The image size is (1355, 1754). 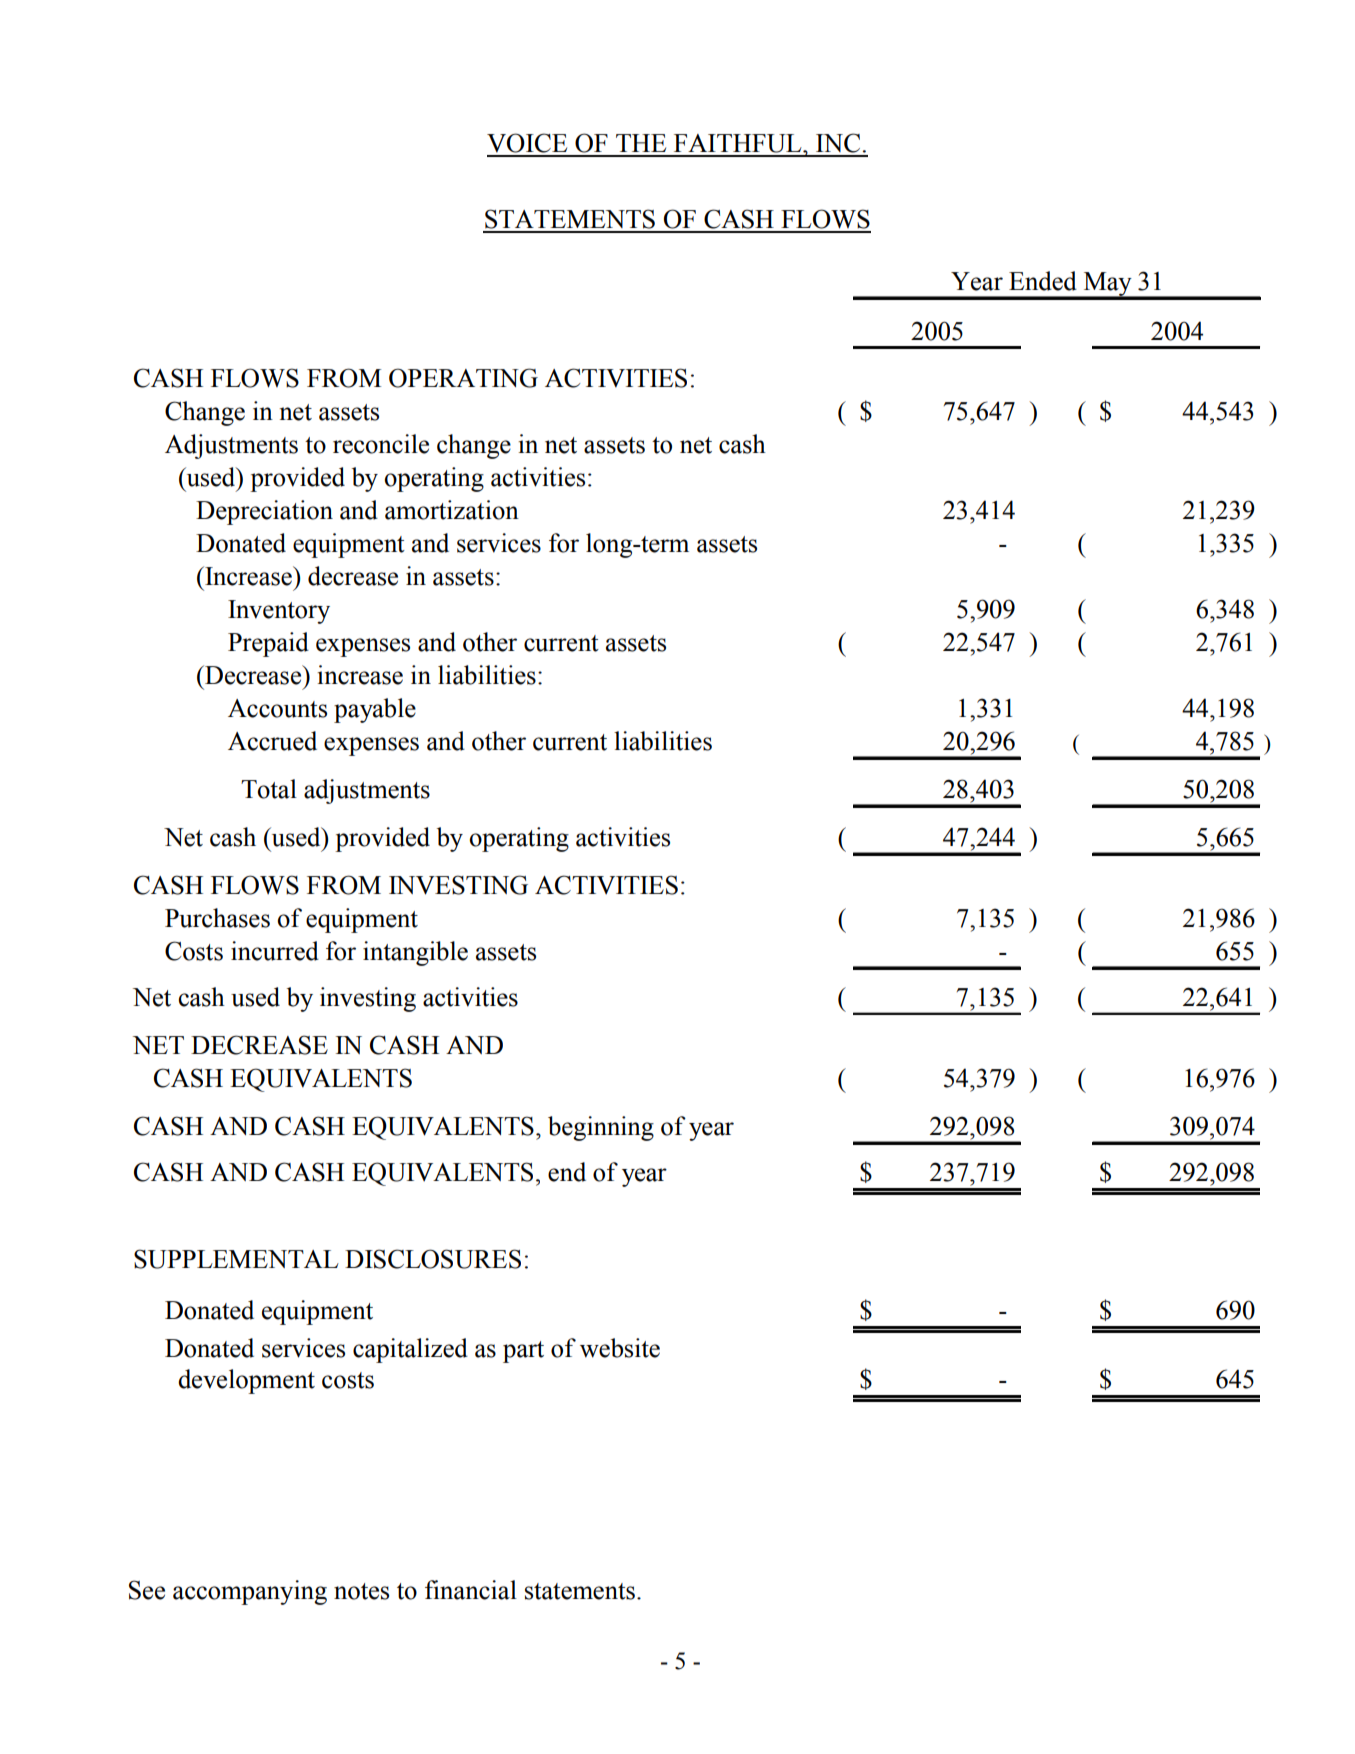 What do you see at coordinates (620, 1348) in the page?
I see `website` at bounding box center [620, 1348].
